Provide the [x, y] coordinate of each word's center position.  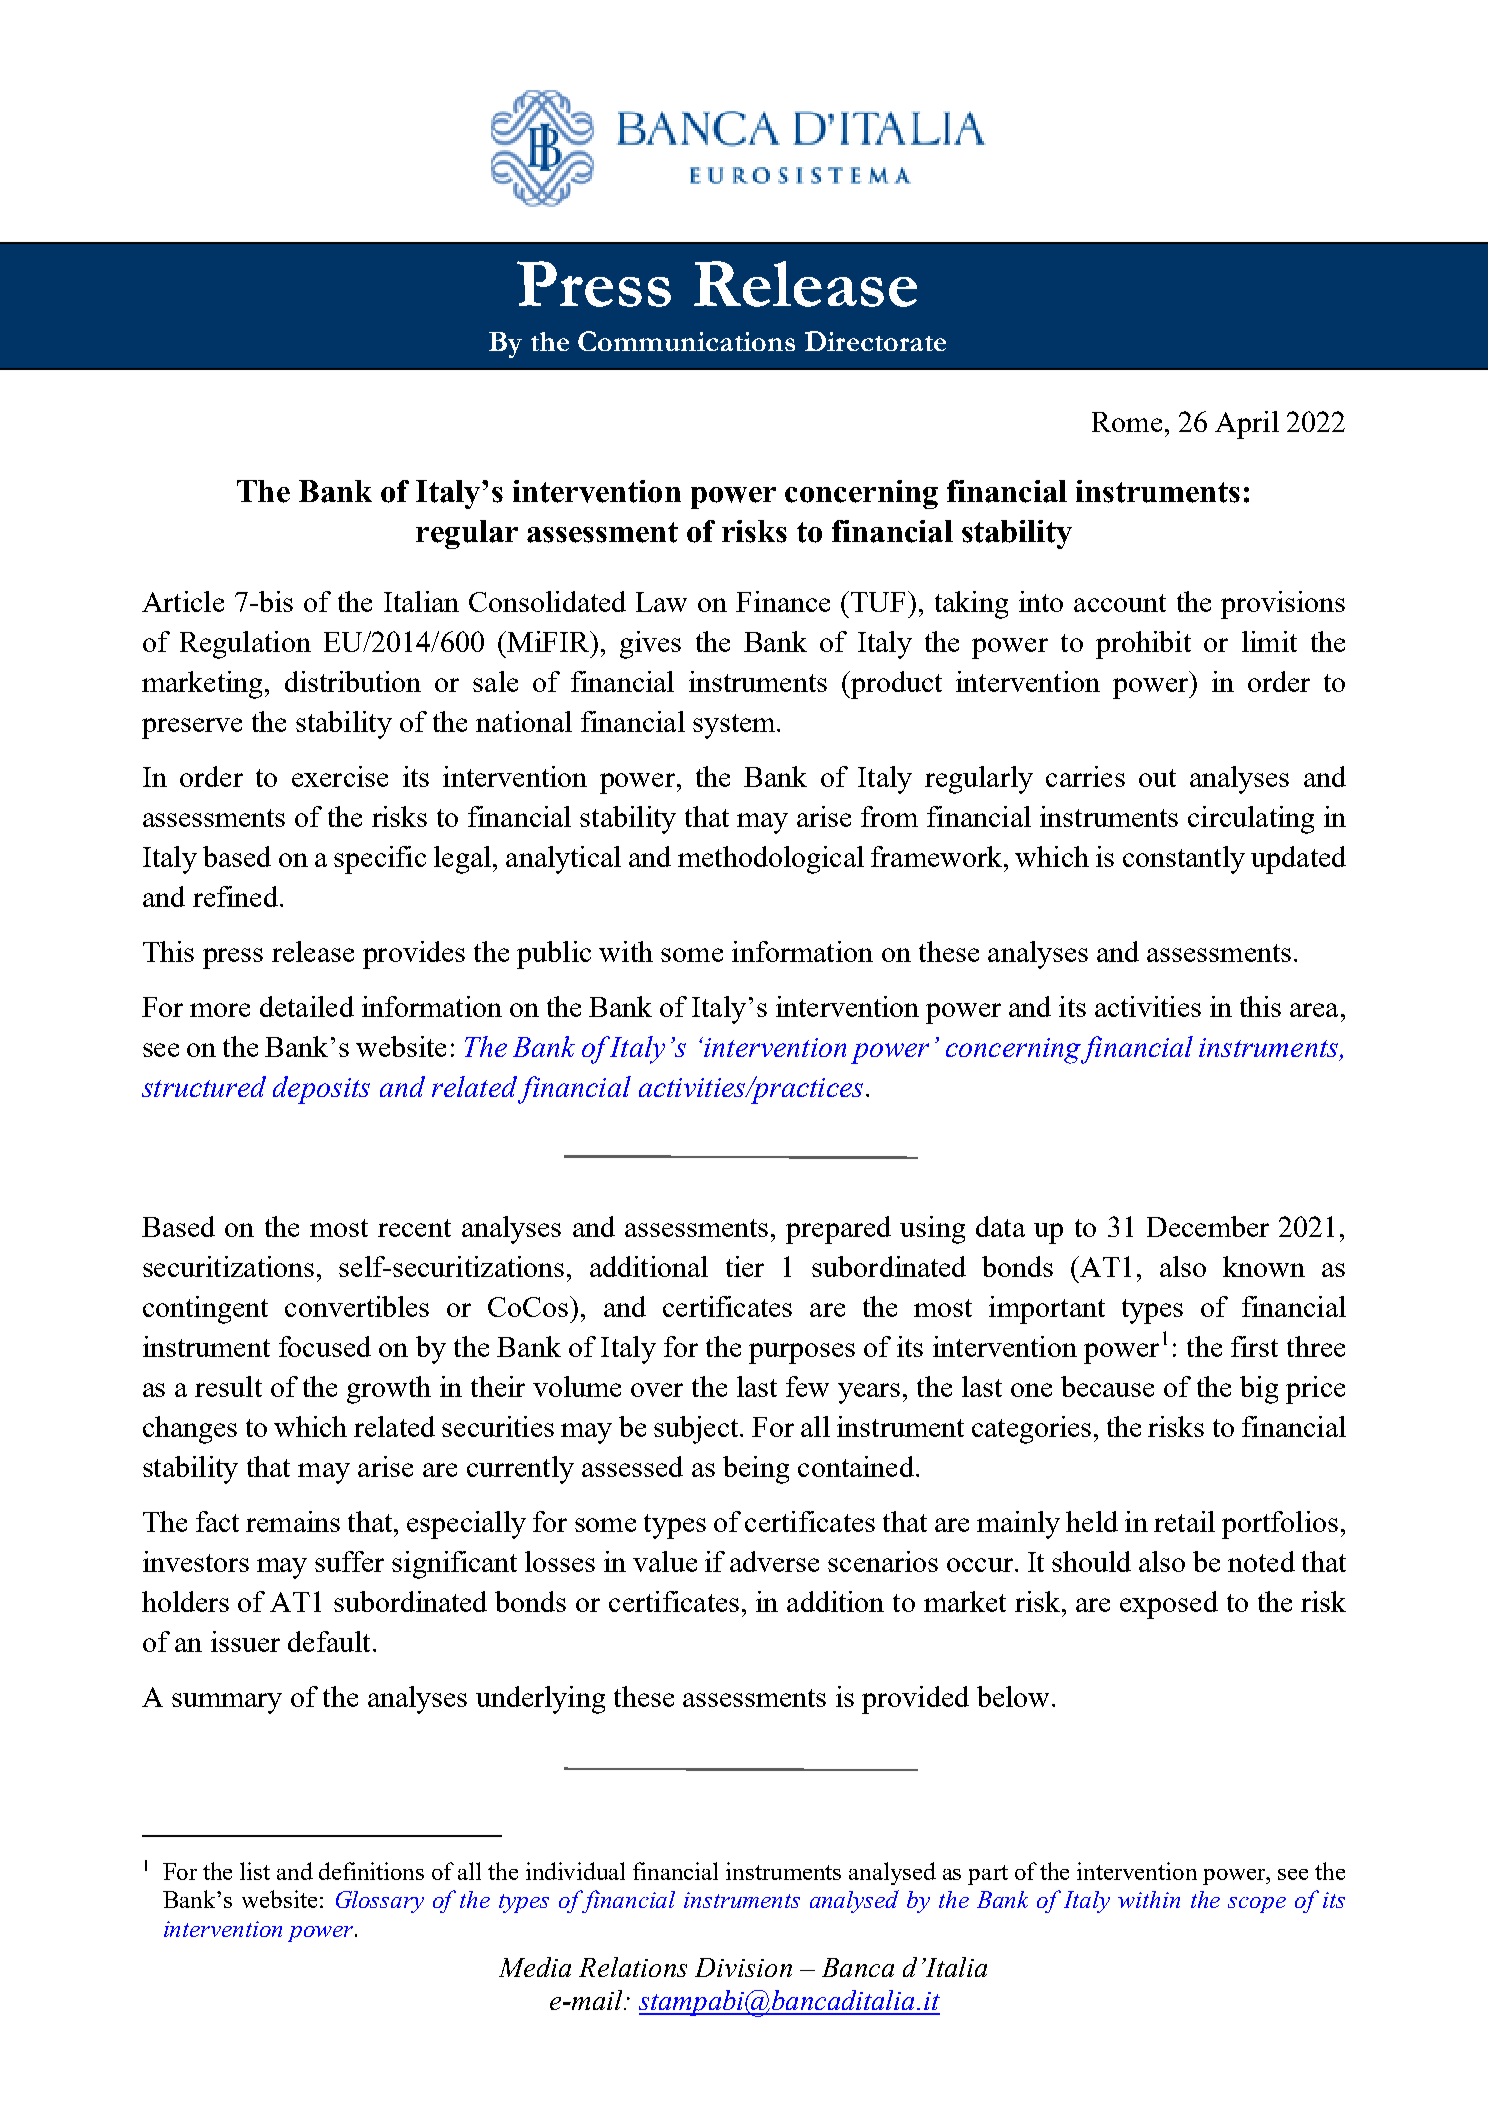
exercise [340, 776]
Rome [1127, 422]
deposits [321, 1090]
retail [1184, 1521]
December [1208, 1226]
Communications [686, 341]
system [735, 726]
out [1157, 778]
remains [293, 1521]
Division [743, 1967]
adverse [774, 1561]
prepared [838, 1230]
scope [1257, 1905]
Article [183, 601]
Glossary [380, 1902]
